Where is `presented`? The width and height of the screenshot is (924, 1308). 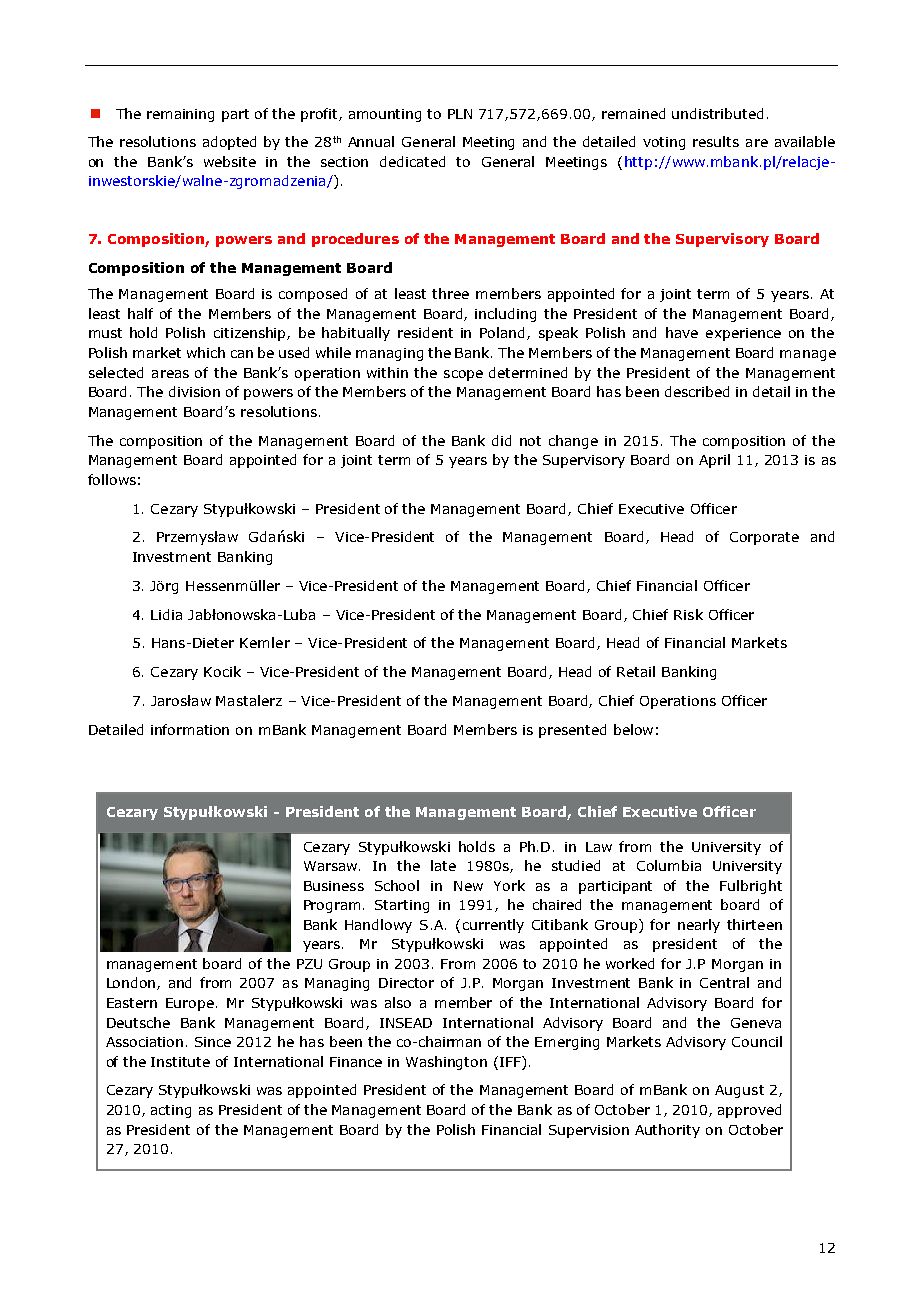
presented is located at coordinates (572, 731).
